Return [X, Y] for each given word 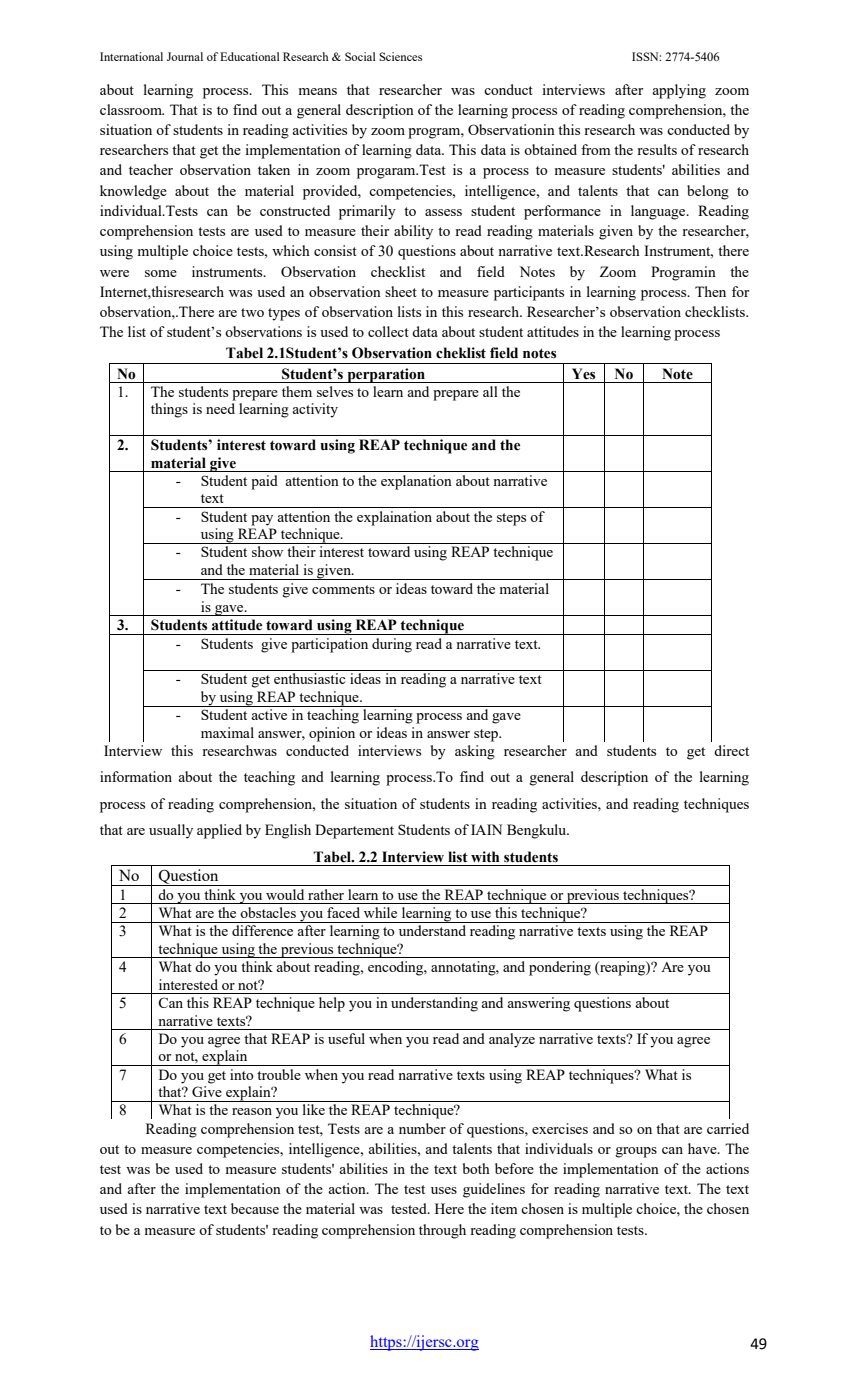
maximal [227, 732]
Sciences [400, 56]
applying [679, 91]
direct [731, 750]
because [255, 1208]
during [392, 645]
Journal [185, 56]
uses [444, 1190]
